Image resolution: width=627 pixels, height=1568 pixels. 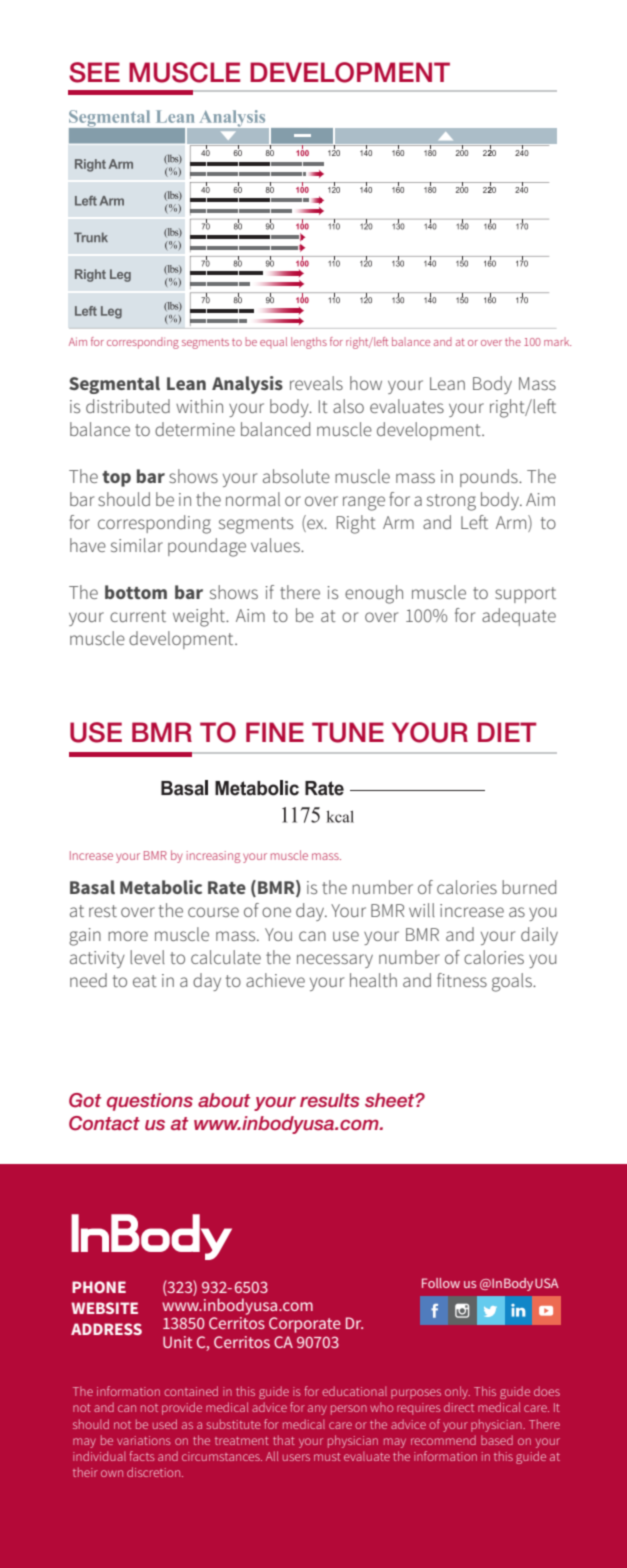 I want to click on absolute, so click(x=296, y=476).
